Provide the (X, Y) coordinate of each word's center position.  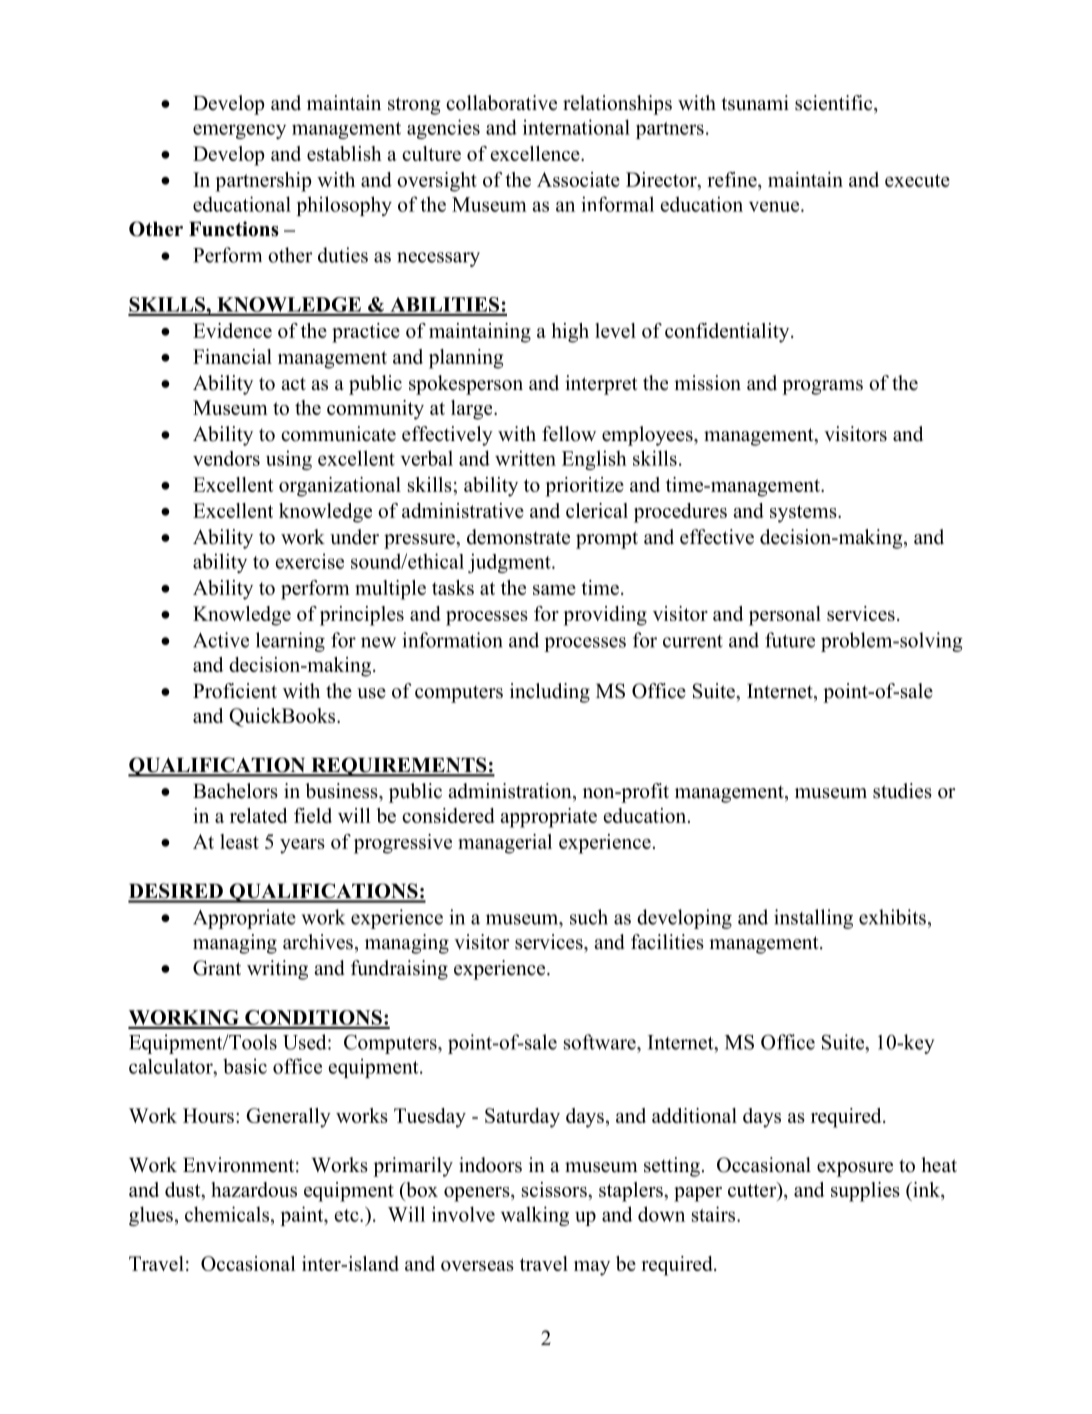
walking (535, 1216)
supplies (865, 1192)
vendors (226, 458)
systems (804, 514)
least (239, 841)
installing (813, 919)
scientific (835, 103)
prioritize (585, 487)
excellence (536, 153)
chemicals (227, 1214)
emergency (239, 131)
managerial (505, 844)
